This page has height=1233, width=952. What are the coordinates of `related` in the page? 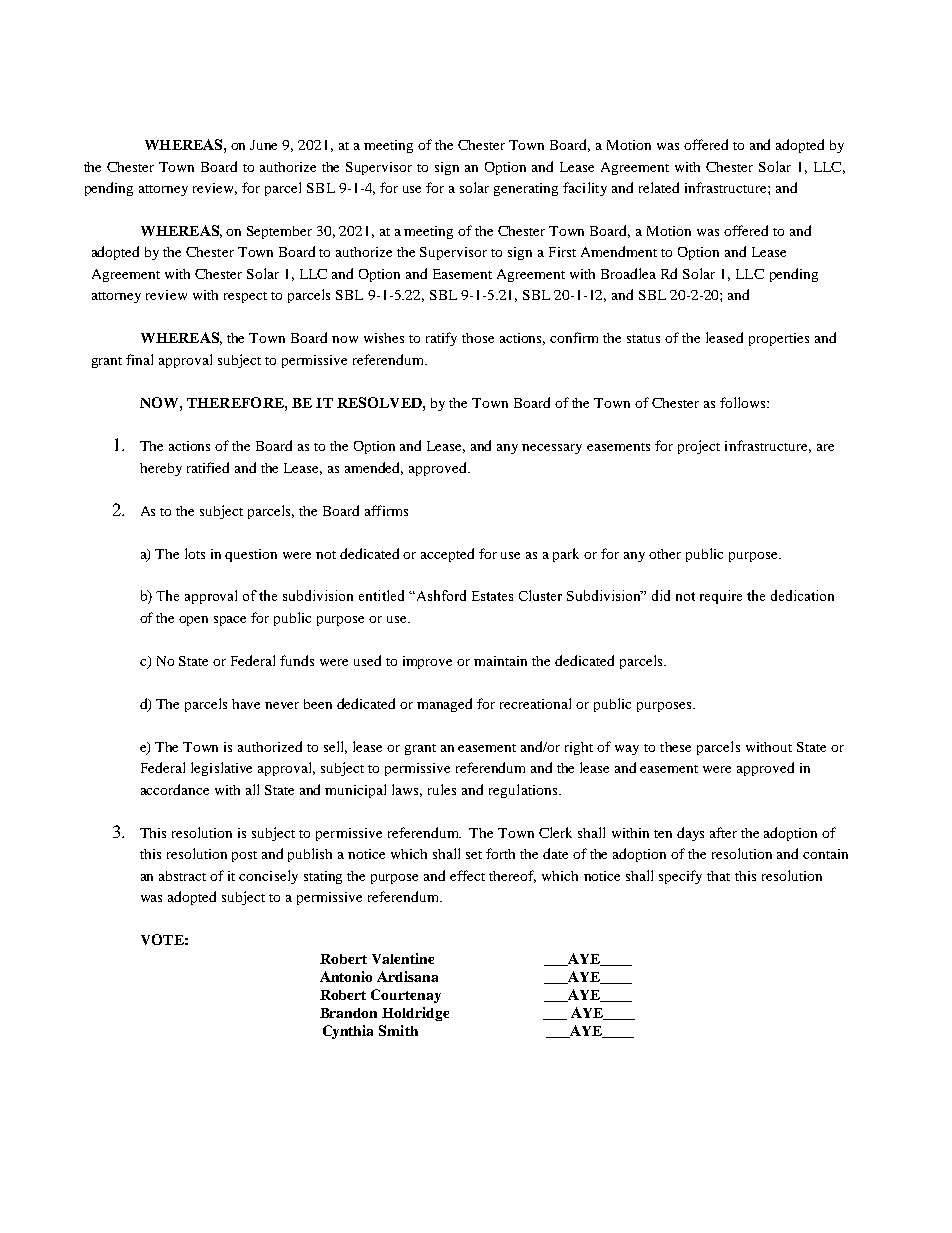 It's located at (659, 187).
